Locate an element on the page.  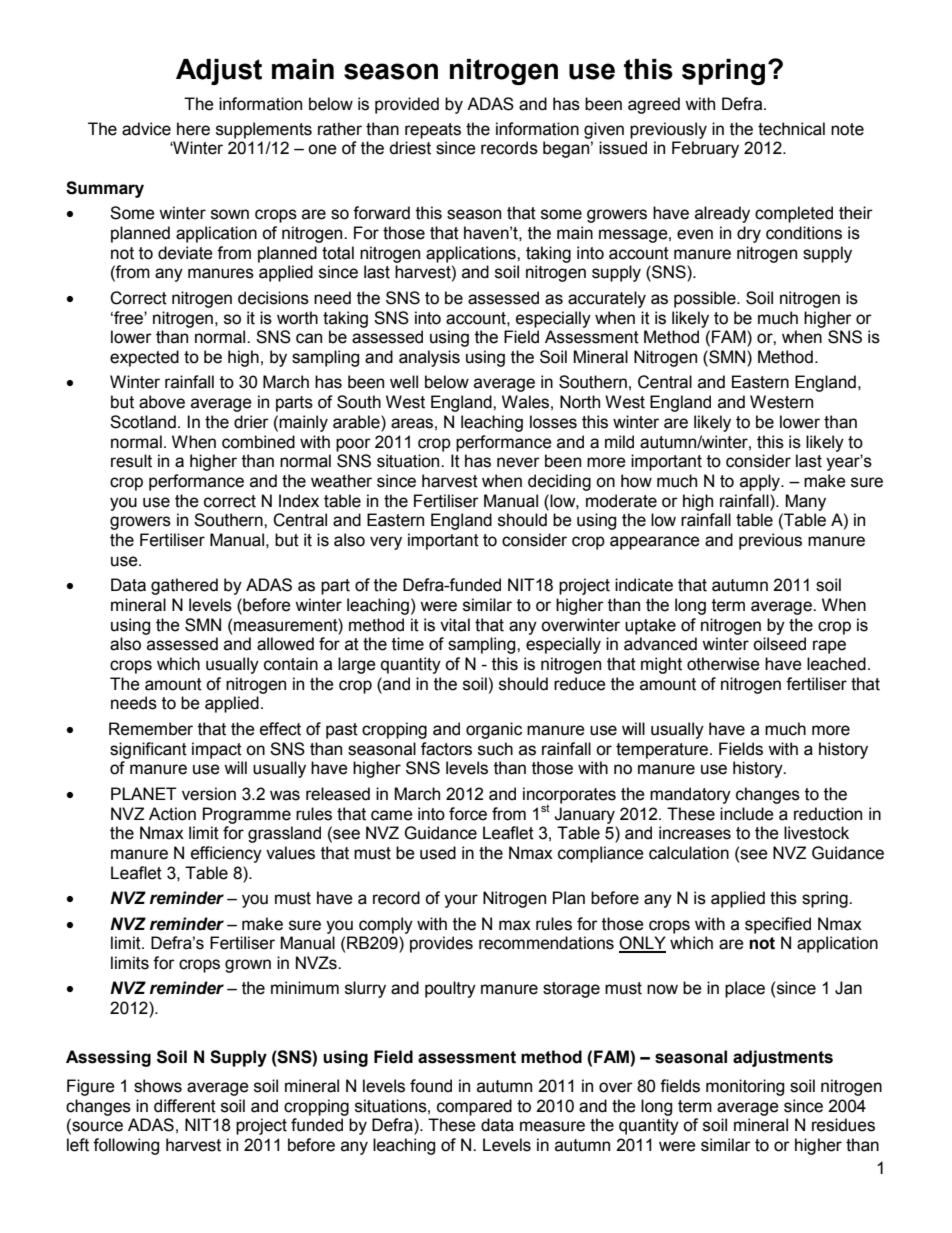
repeats is located at coordinates (433, 131).
